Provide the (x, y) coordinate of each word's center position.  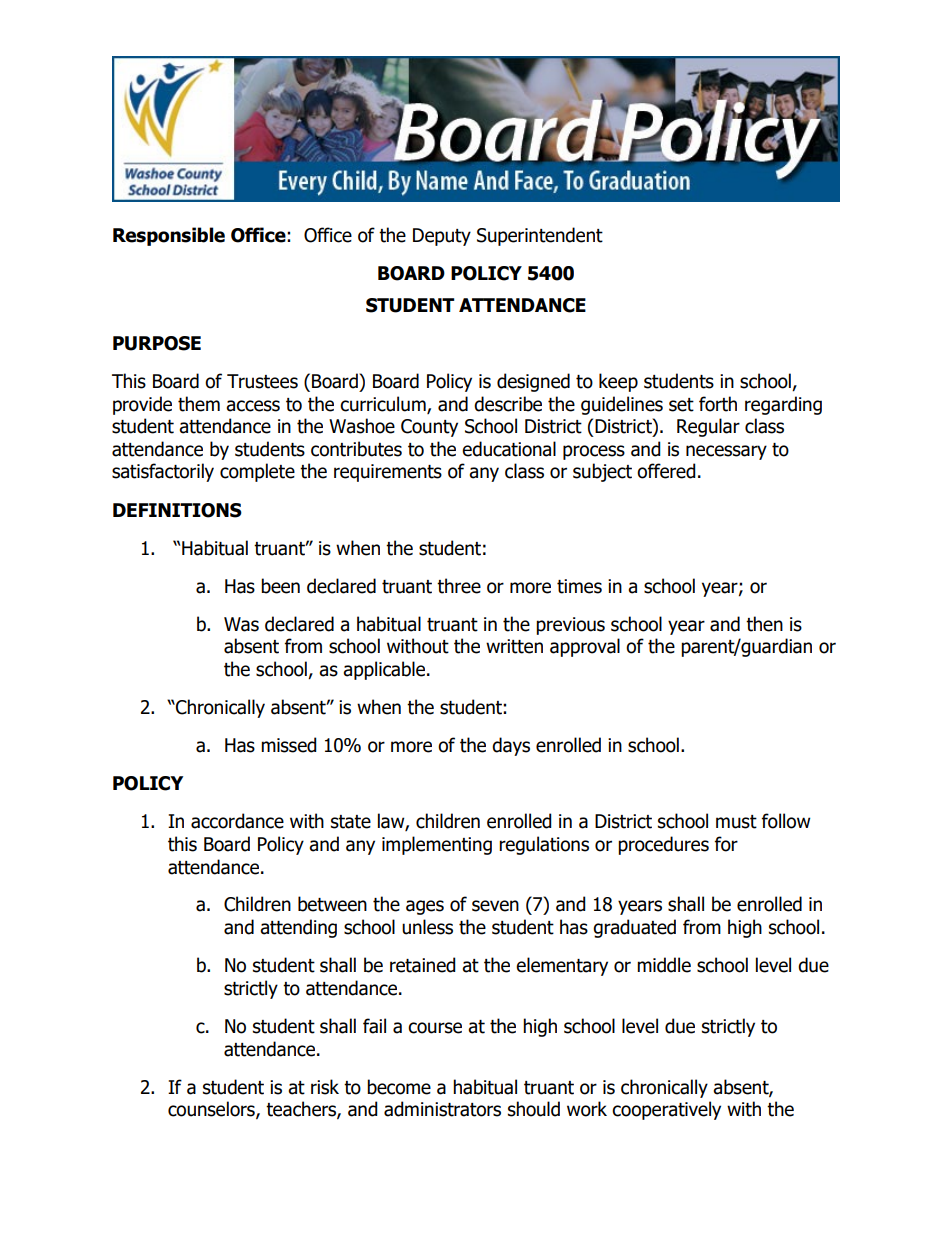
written (514, 646)
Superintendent (540, 236)
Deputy (442, 237)
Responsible (169, 236)
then (764, 624)
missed (289, 745)
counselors (212, 1110)
